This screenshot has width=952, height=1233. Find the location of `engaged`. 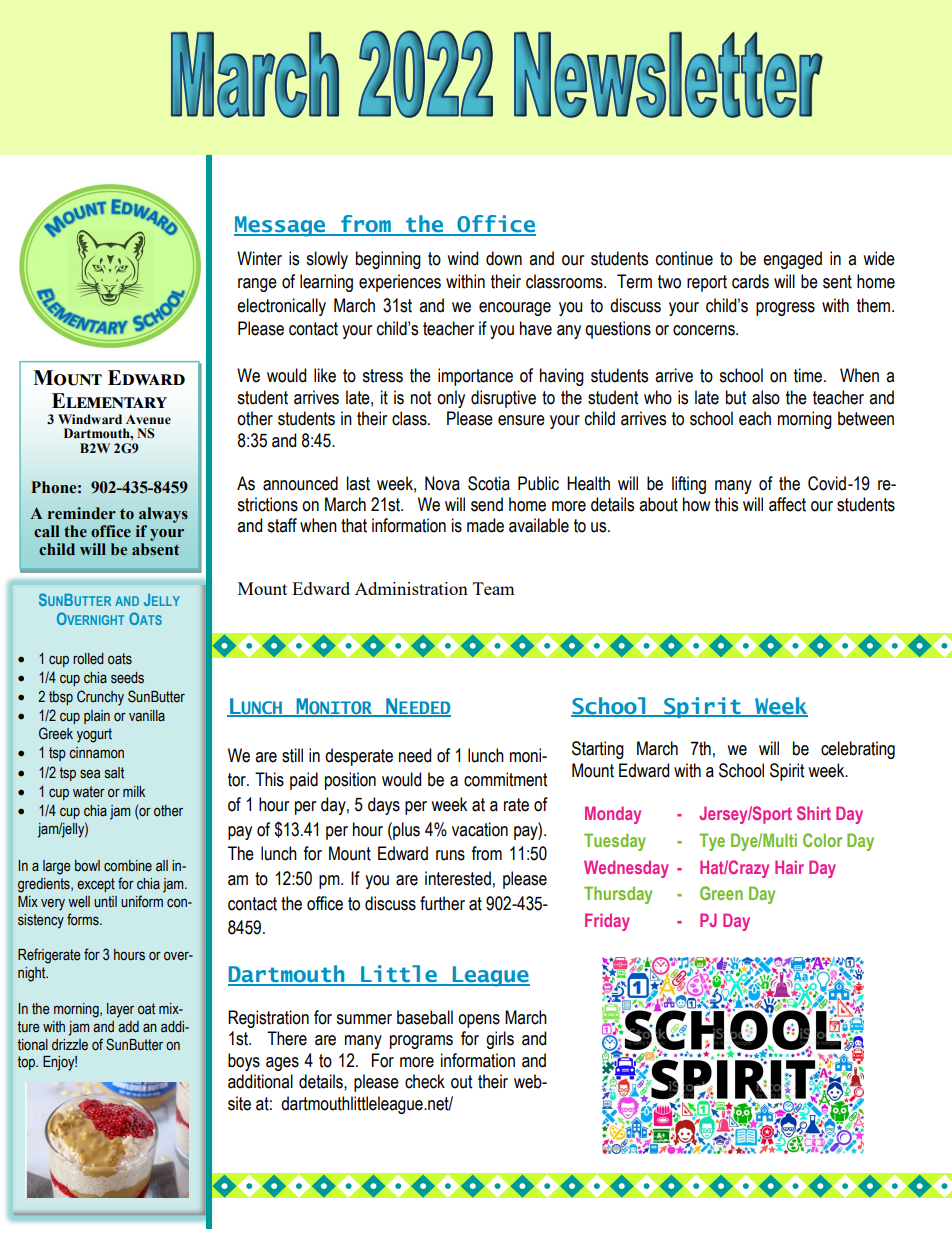

engaged is located at coordinates (792, 260).
